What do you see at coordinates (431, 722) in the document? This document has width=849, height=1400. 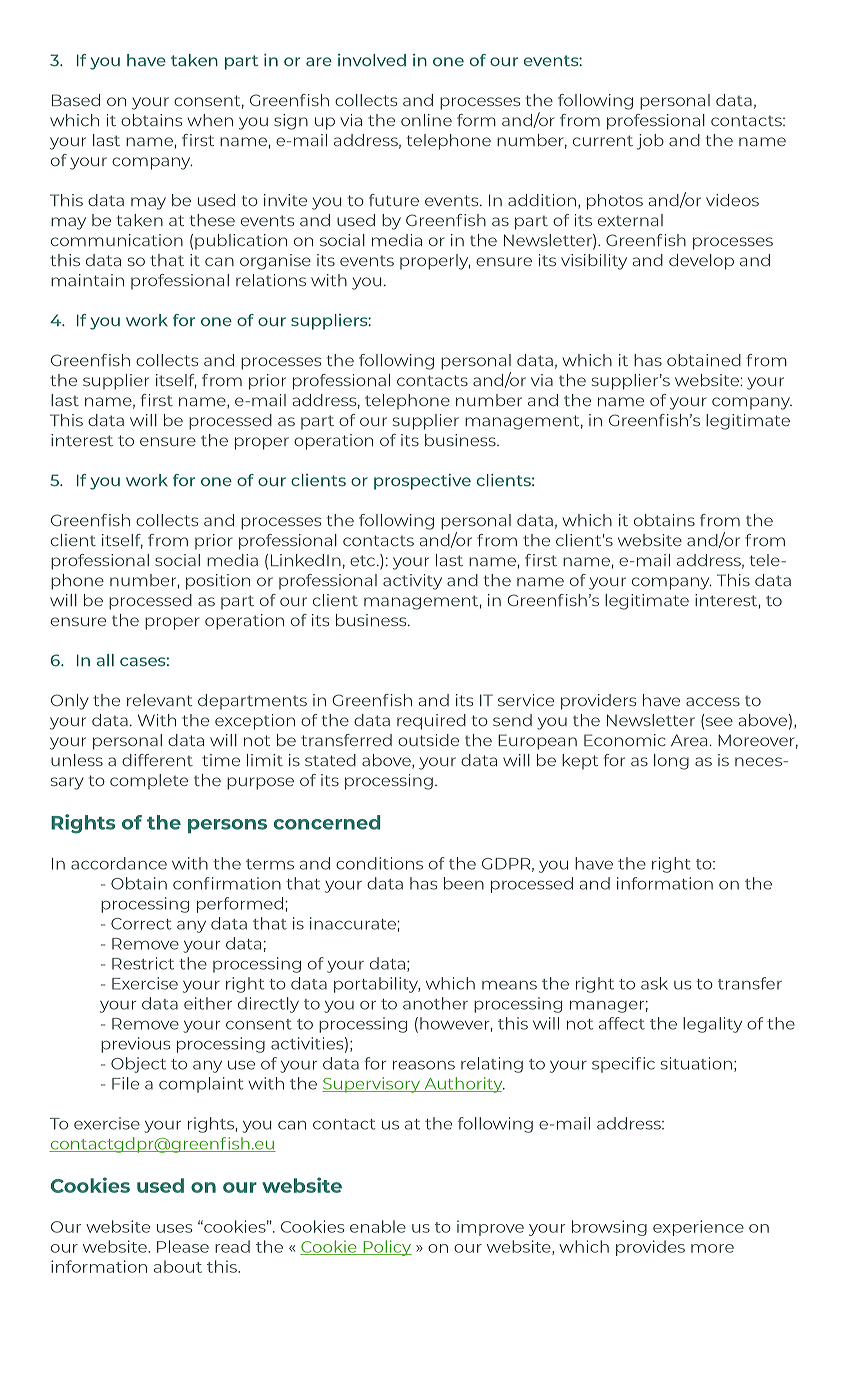 I see `required` at bounding box center [431, 722].
